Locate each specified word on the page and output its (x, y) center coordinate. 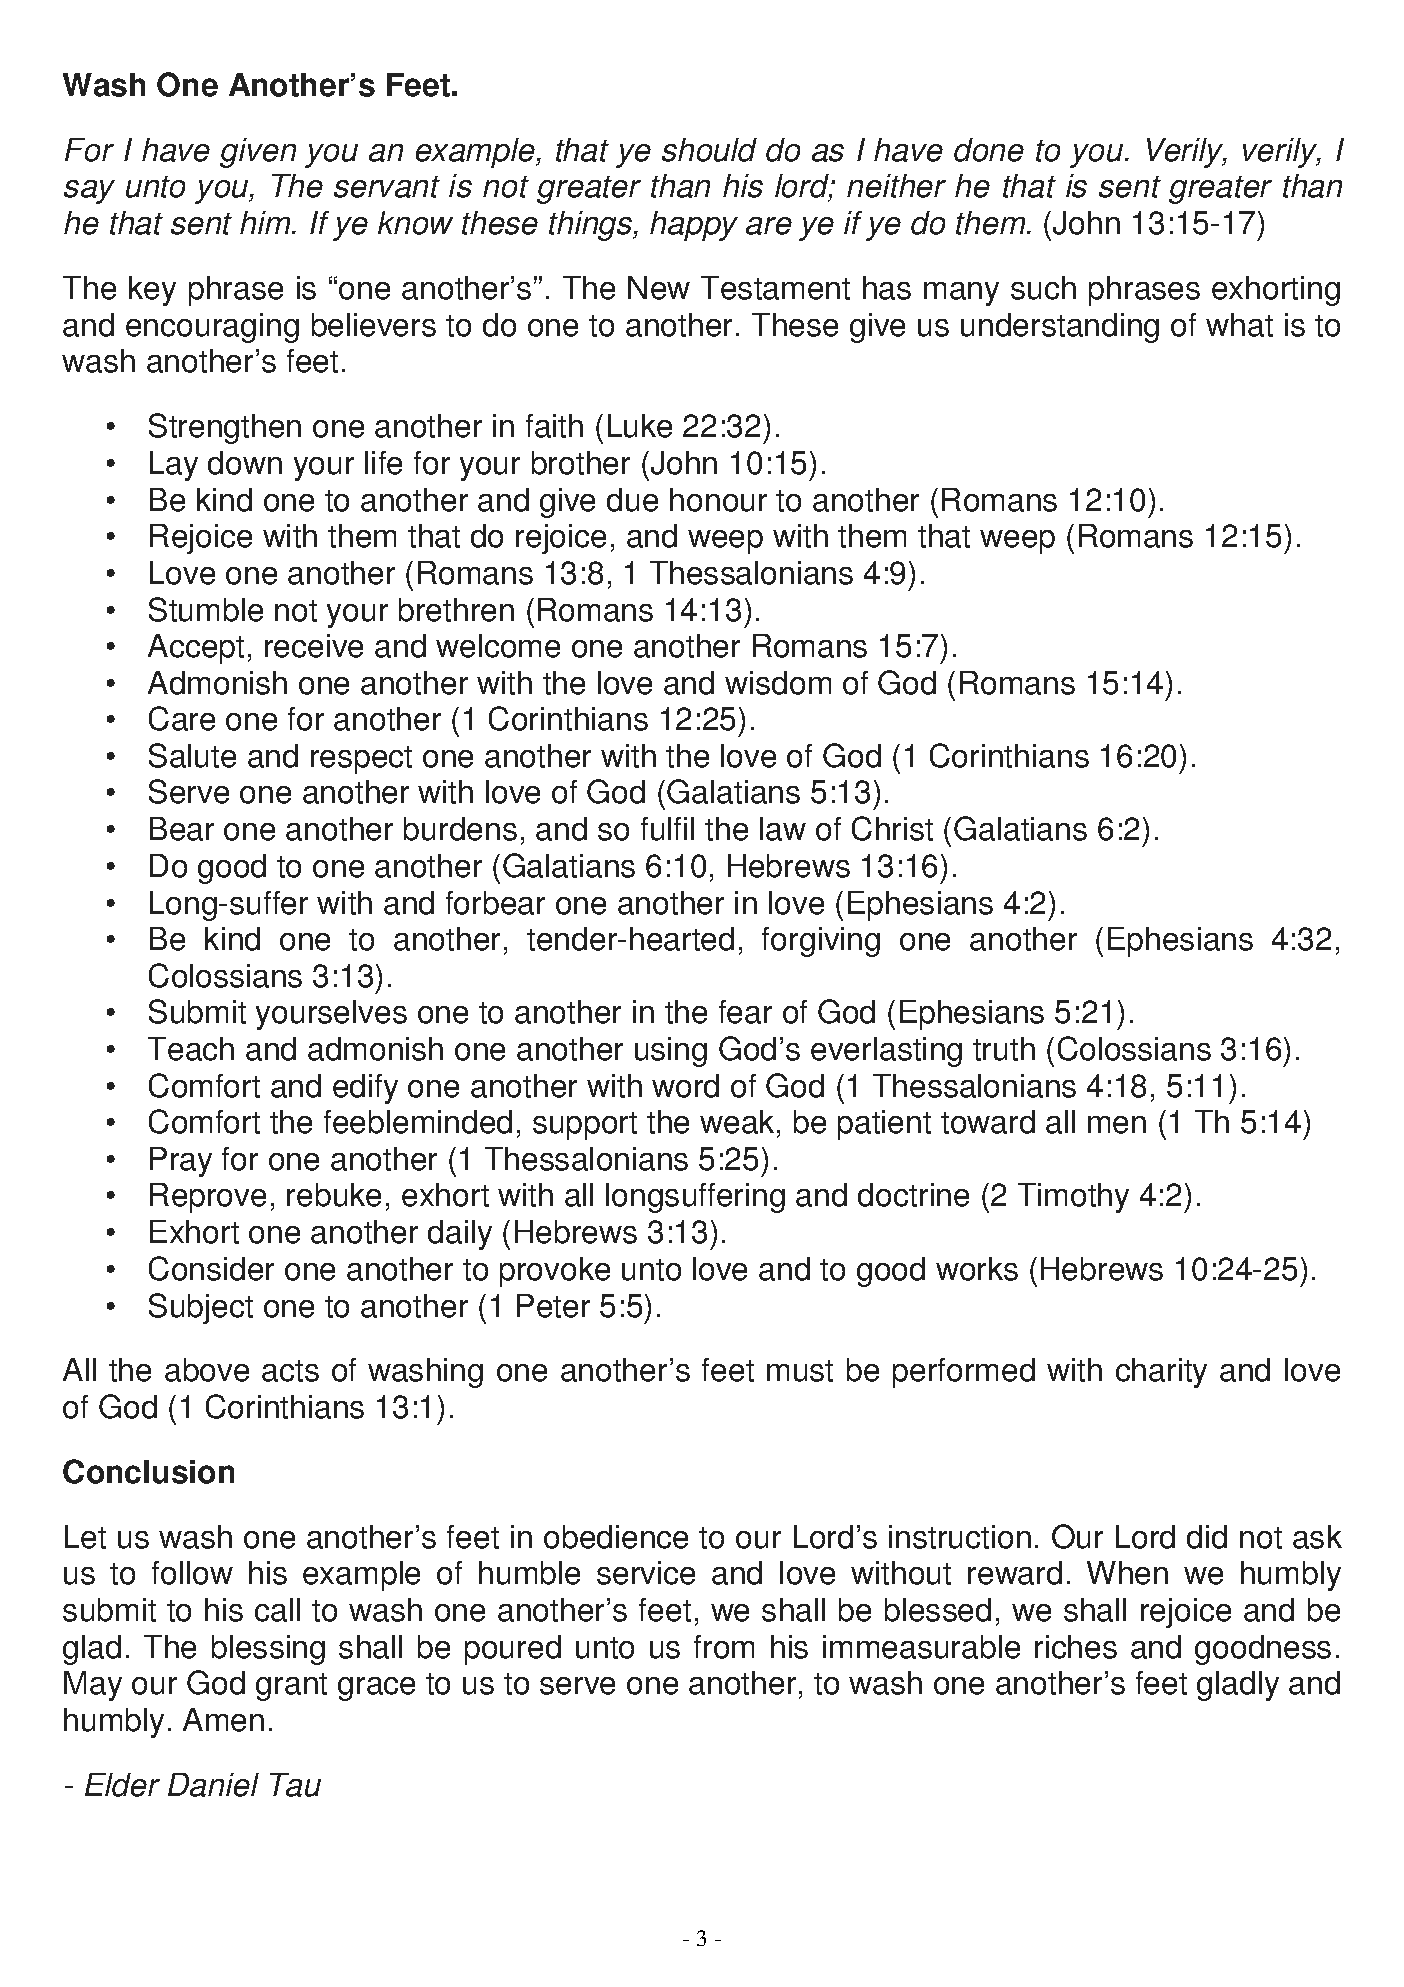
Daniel (213, 1785)
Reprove (208, 1198)
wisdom (778, 683)
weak (737, 1122)
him (266, 222)
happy (694, 226)
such (1043, 288)
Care (182, 718)
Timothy (1073, 1198)
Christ (892, 828)
